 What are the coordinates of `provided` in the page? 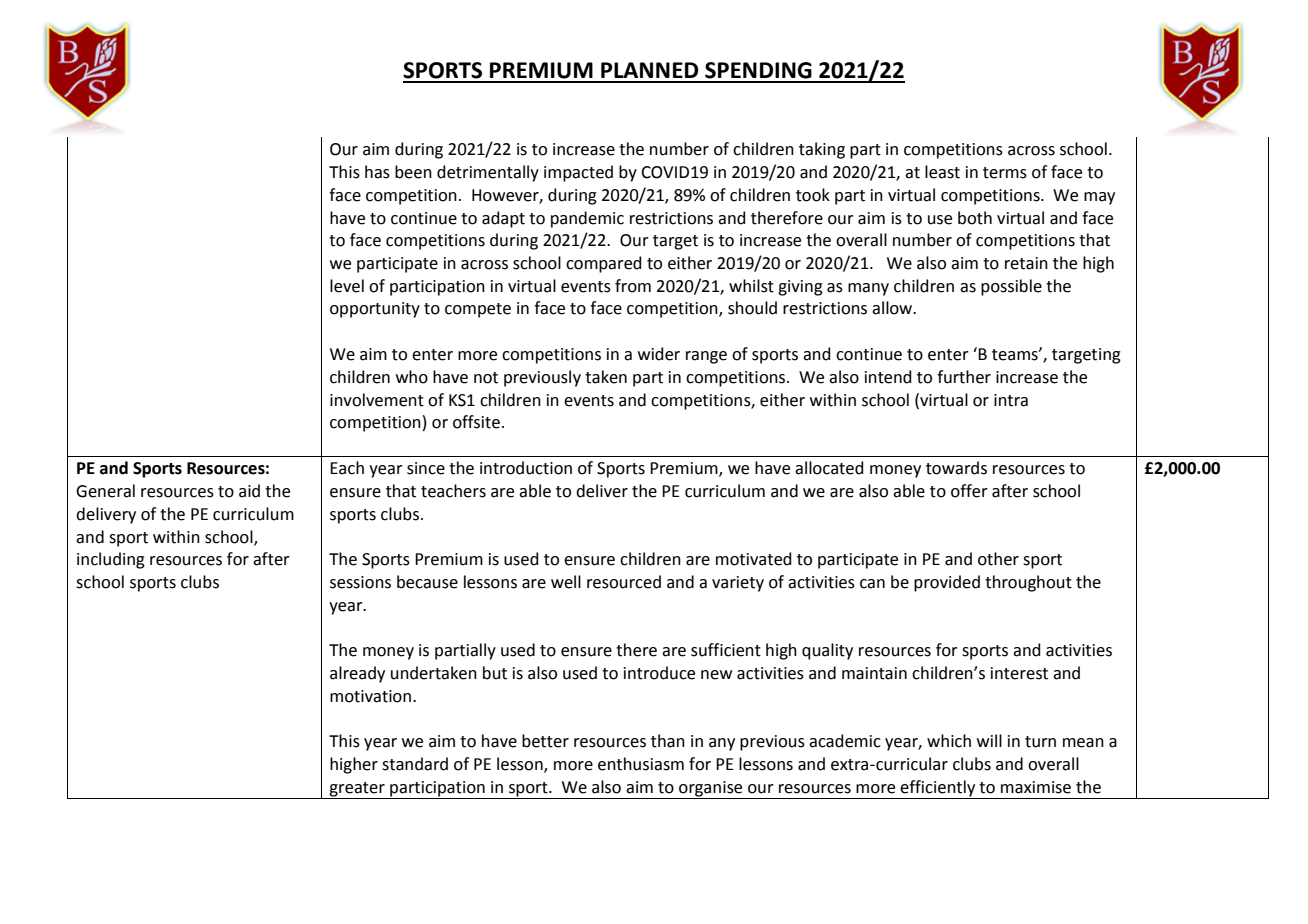 It's located at (947, 583).
